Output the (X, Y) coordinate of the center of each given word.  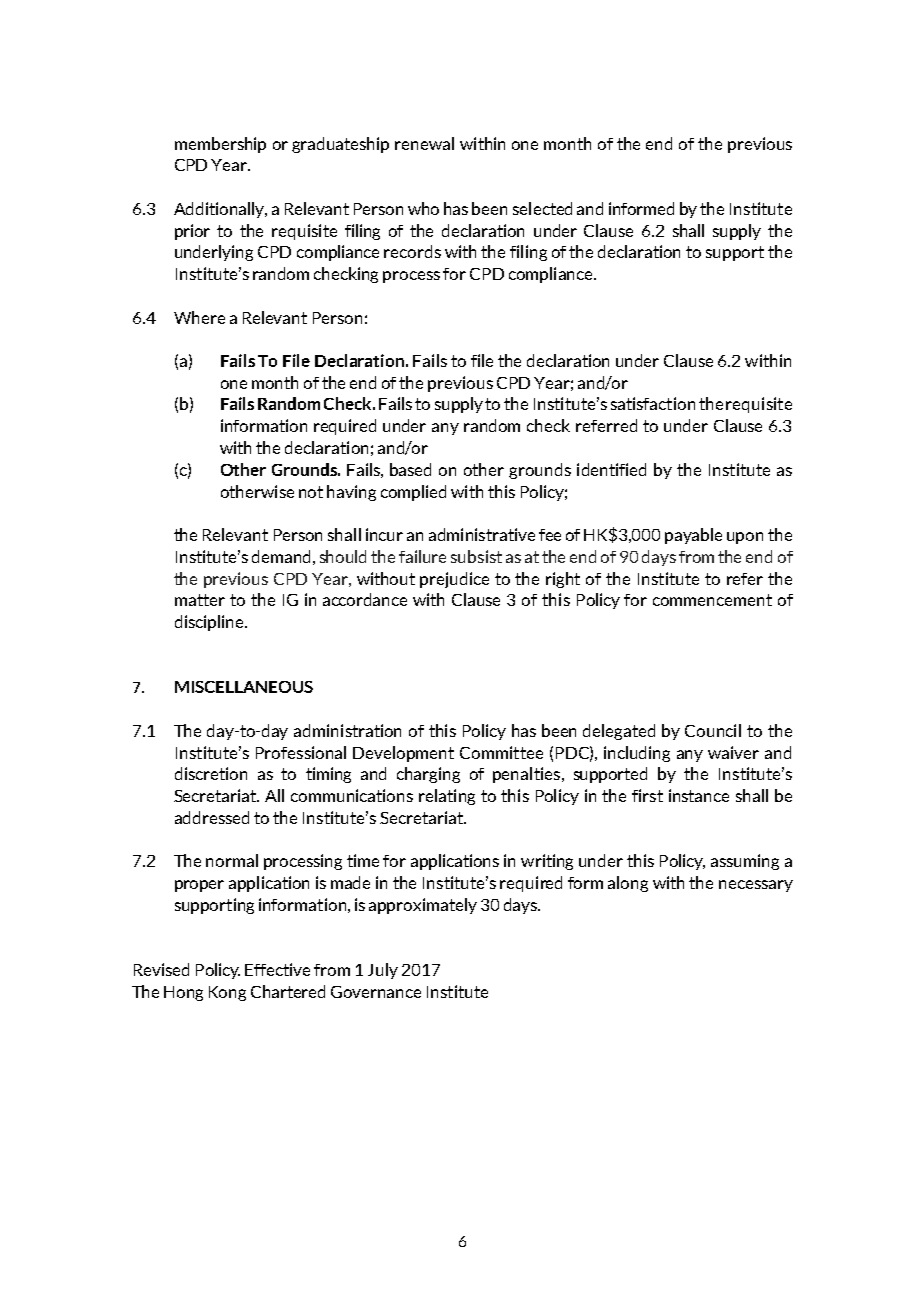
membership (220, 145)
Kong (227, 993)
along (628, 884)
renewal (424, 143)
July (383, 971)
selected (542, 208)
